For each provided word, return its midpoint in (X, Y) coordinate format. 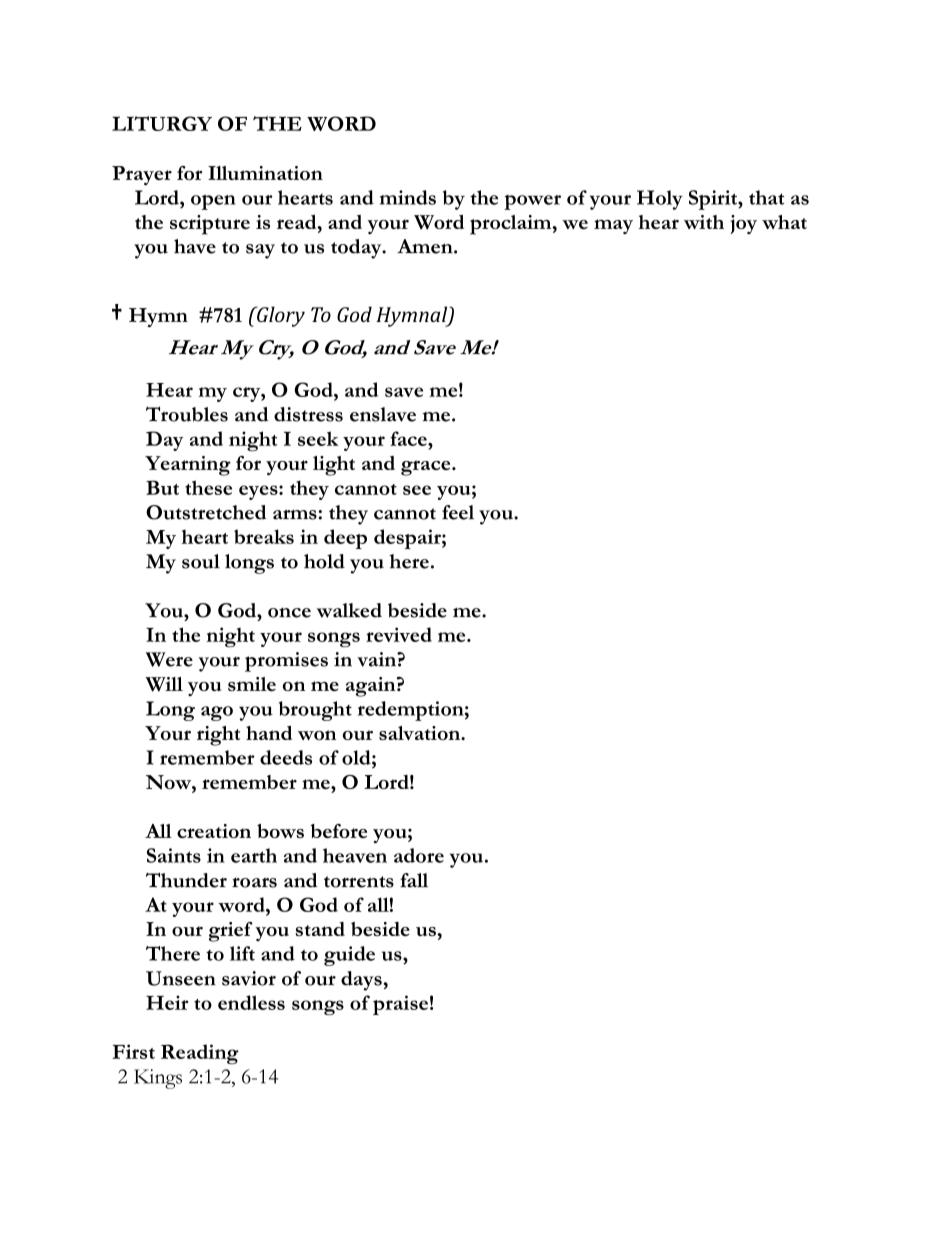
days (362, 981)
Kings (158, 1079)
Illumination (265, 173)
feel (458, 512)
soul (201, 561)
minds (408, 197)
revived (399, 634)
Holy (660, 200)
